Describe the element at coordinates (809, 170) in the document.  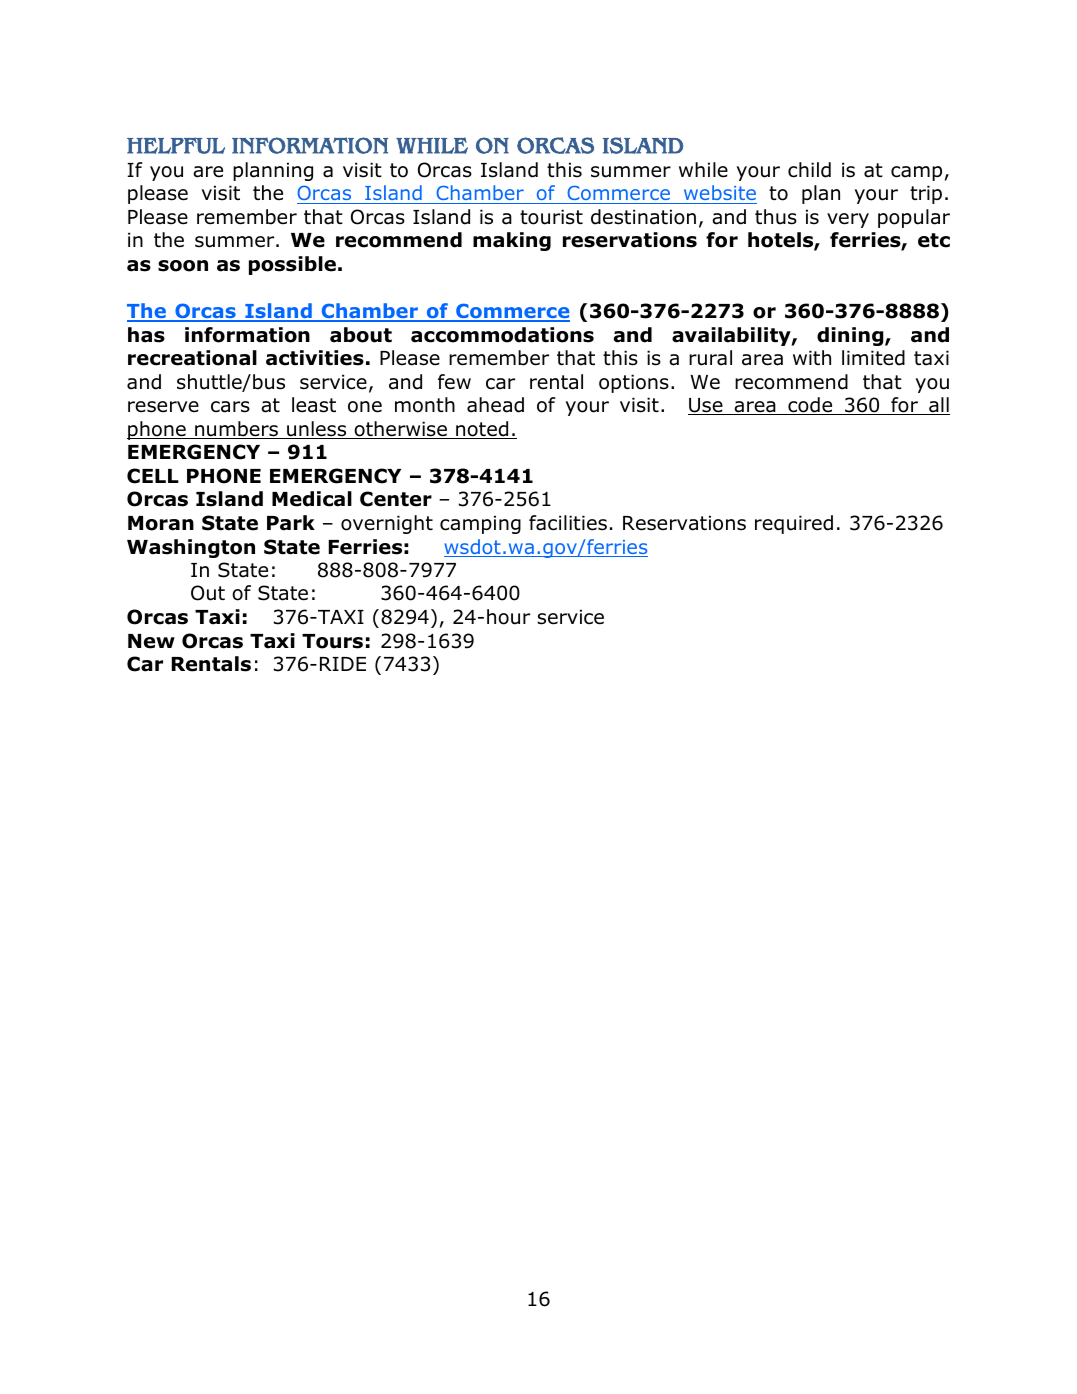
I see `child` at that location.
